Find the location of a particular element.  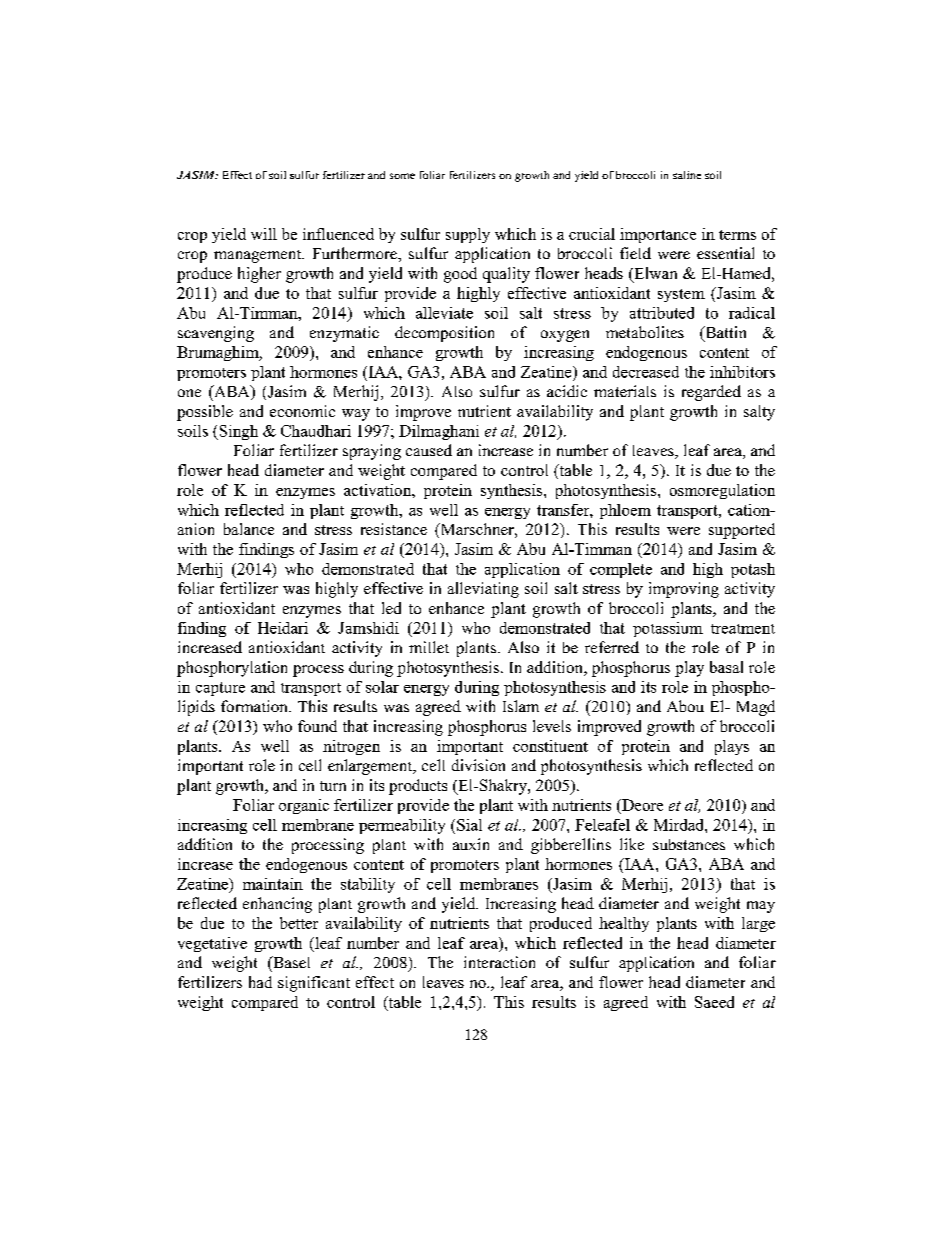

improving is located at coordinates (684, 590).
